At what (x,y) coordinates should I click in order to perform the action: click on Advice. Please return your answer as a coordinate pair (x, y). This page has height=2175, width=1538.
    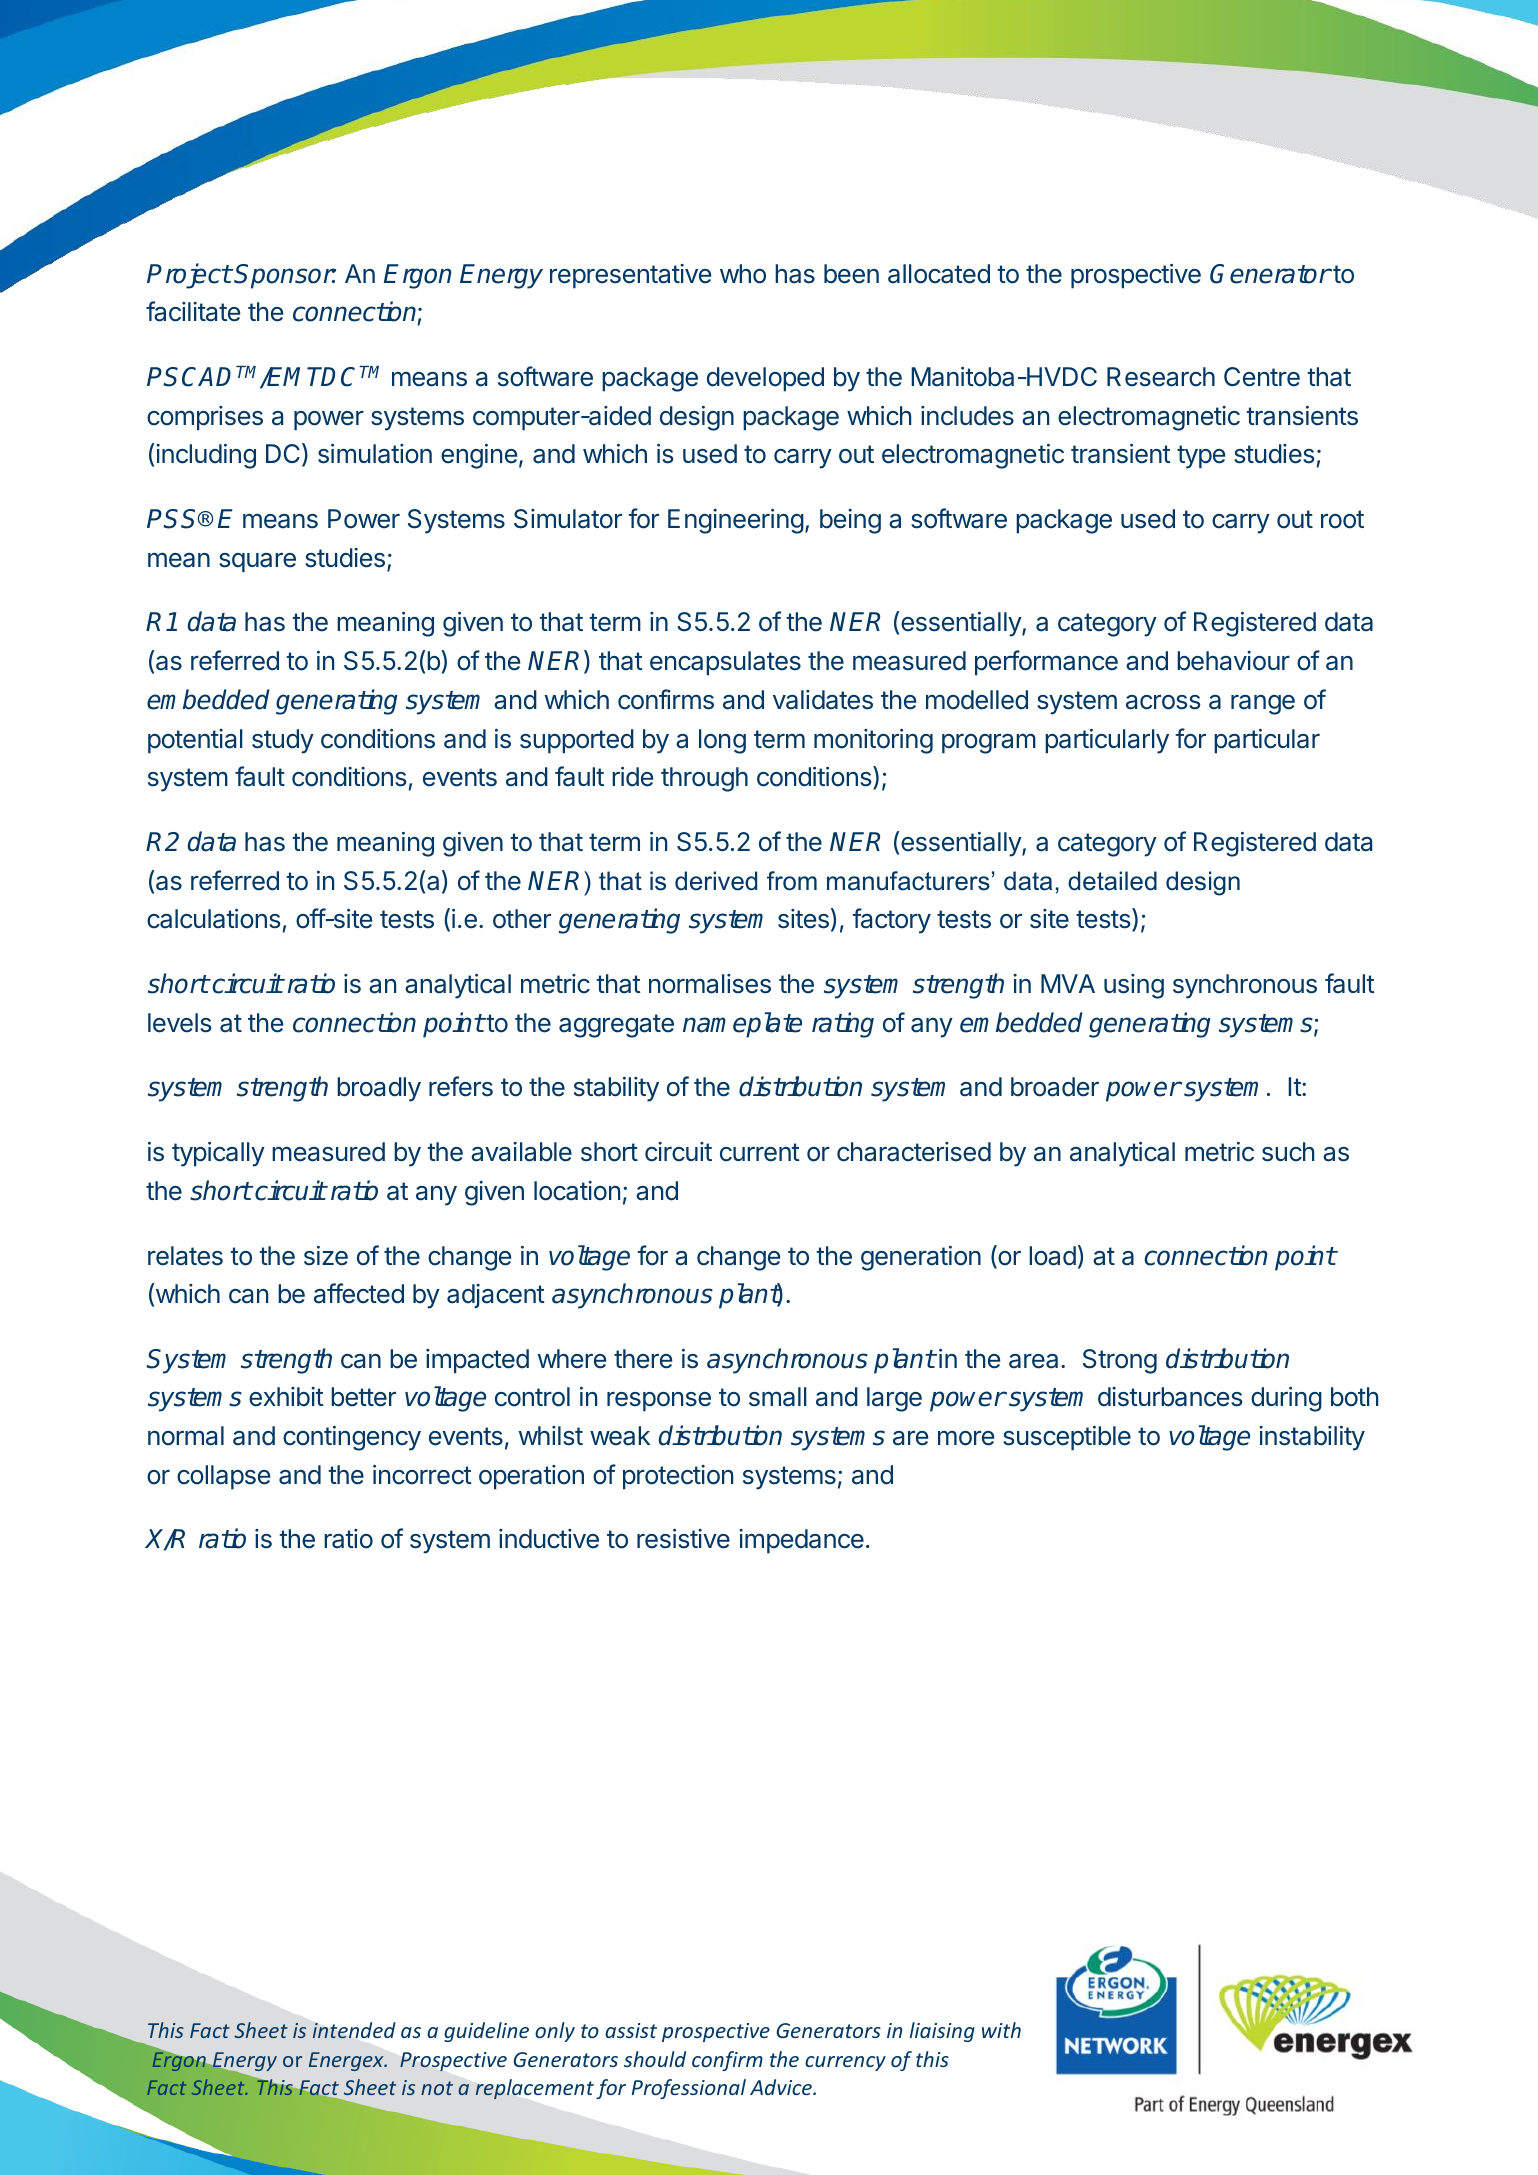
    Looking at the image, I should click on (782, 2087).
